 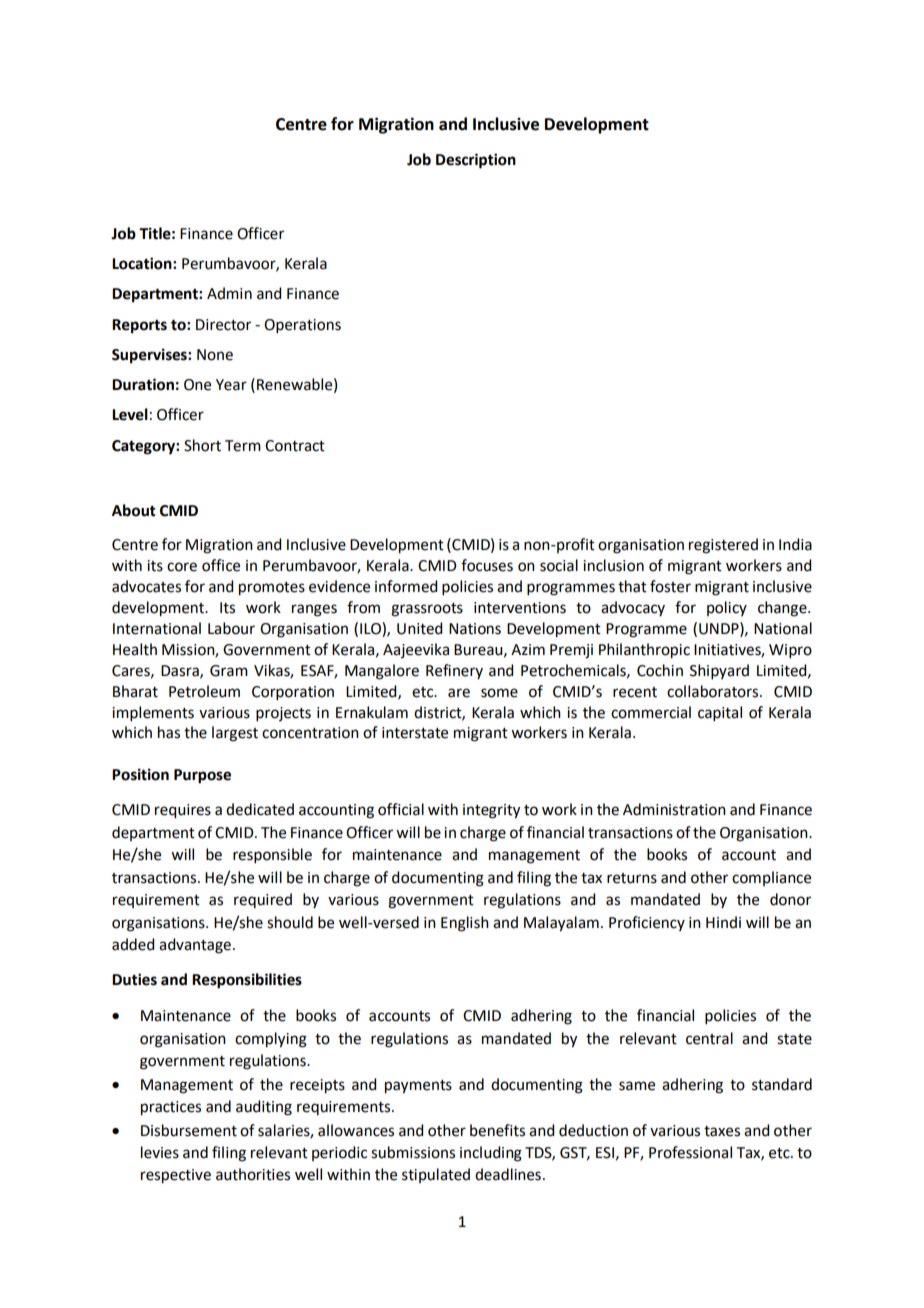 What do you see at coordinates (723, 922) in the screenshot?
I see `Hindi` at bounding box center [723, 922].
